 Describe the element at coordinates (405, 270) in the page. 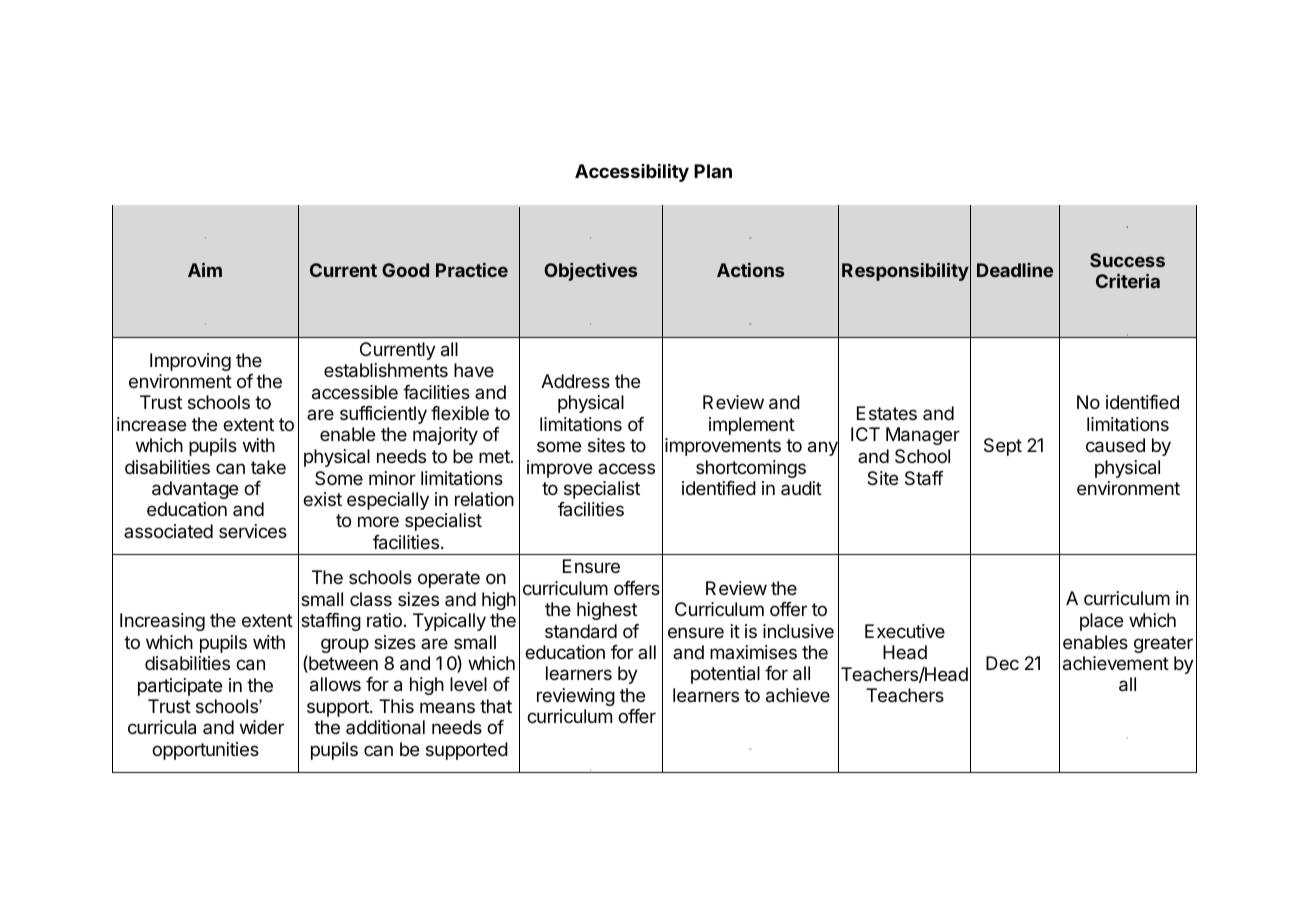

I see `Good` at that location.
